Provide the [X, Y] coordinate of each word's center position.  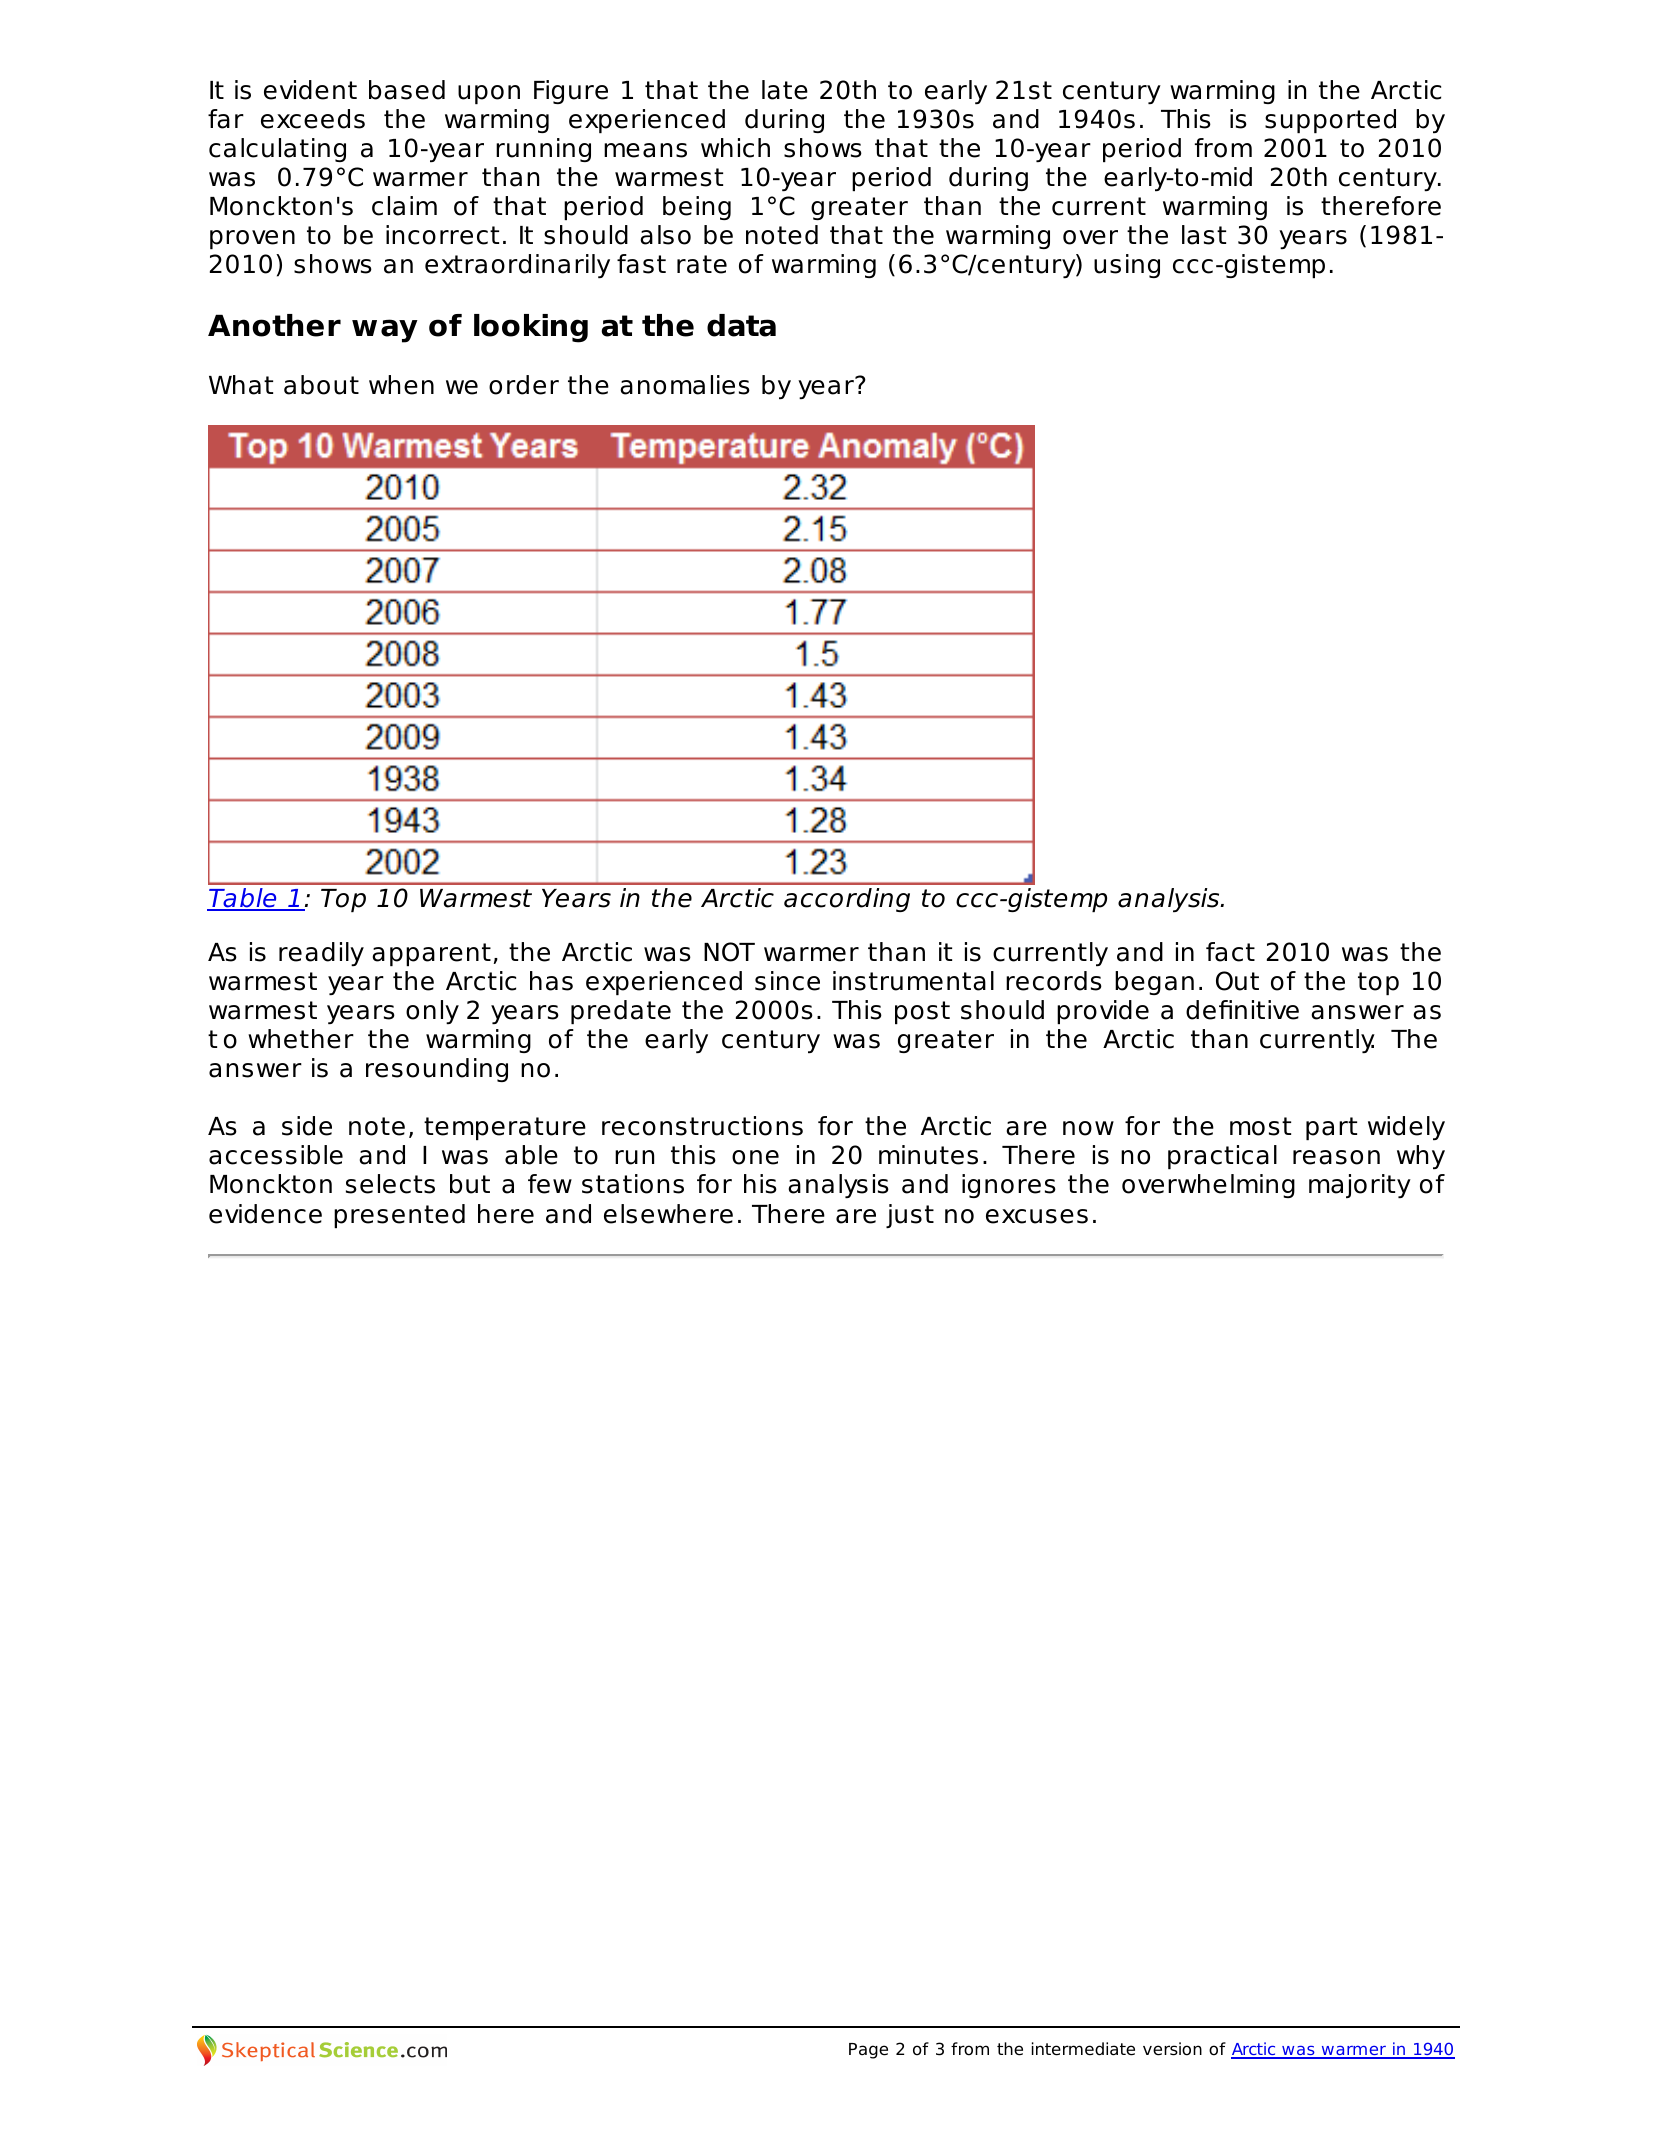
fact [1230, 952]
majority [1360, 1186]
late [785, 90]
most [1260, 1126]
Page [868, 2051]
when [401, 385]
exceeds [313, 119]
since [787, 981]
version [1172, 2049]
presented [399, 1216]
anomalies [685, 385]
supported [1330, 121]
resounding [437, 1070]
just [910, 1216]
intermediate [1083, 2049]
